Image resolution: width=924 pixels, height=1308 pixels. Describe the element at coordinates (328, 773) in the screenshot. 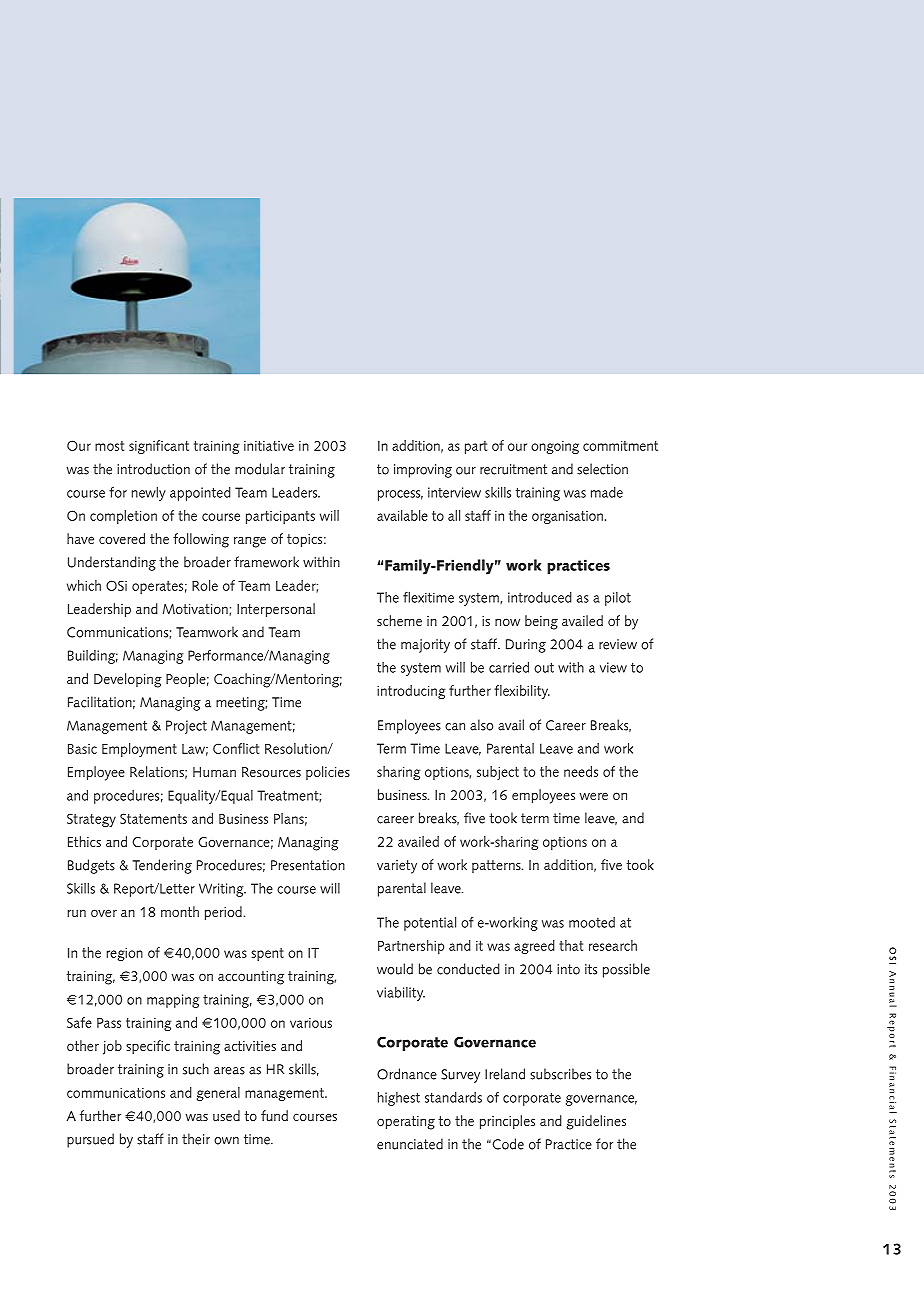

I see `policies` at that location.
